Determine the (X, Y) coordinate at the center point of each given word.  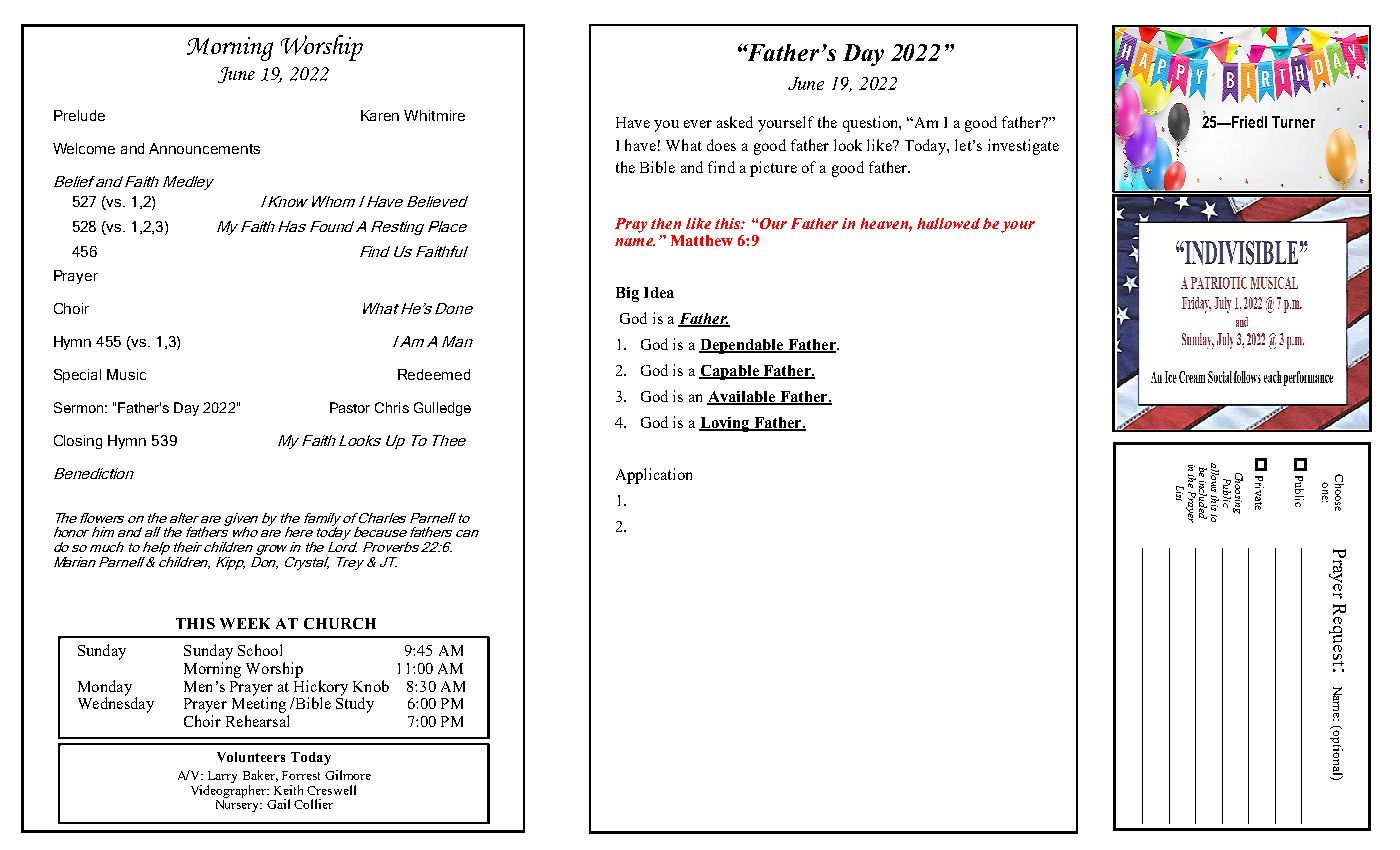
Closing (78, 442)
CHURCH (340, 623)
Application (654, 476)
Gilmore (348, 775)
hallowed (948, 223)
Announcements (204, 148)
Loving (725, 424)
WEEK (245, 623)
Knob (371, 686)
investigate (1023, 147)
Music (126, 374)
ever (698, 124)
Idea (659, 292)
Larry (222, 777)
